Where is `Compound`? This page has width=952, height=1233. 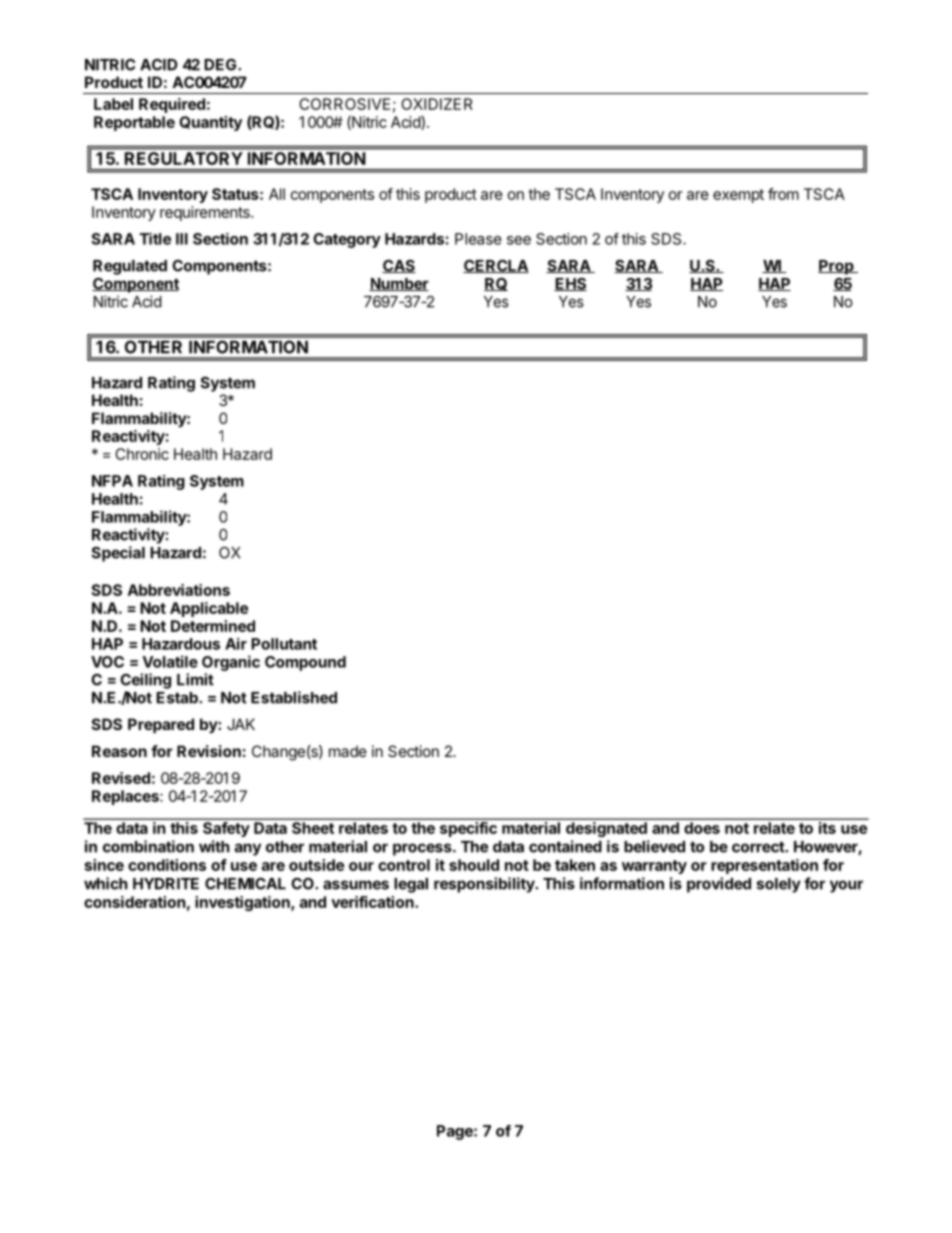 Compound is located at coordinates (305, 663).
